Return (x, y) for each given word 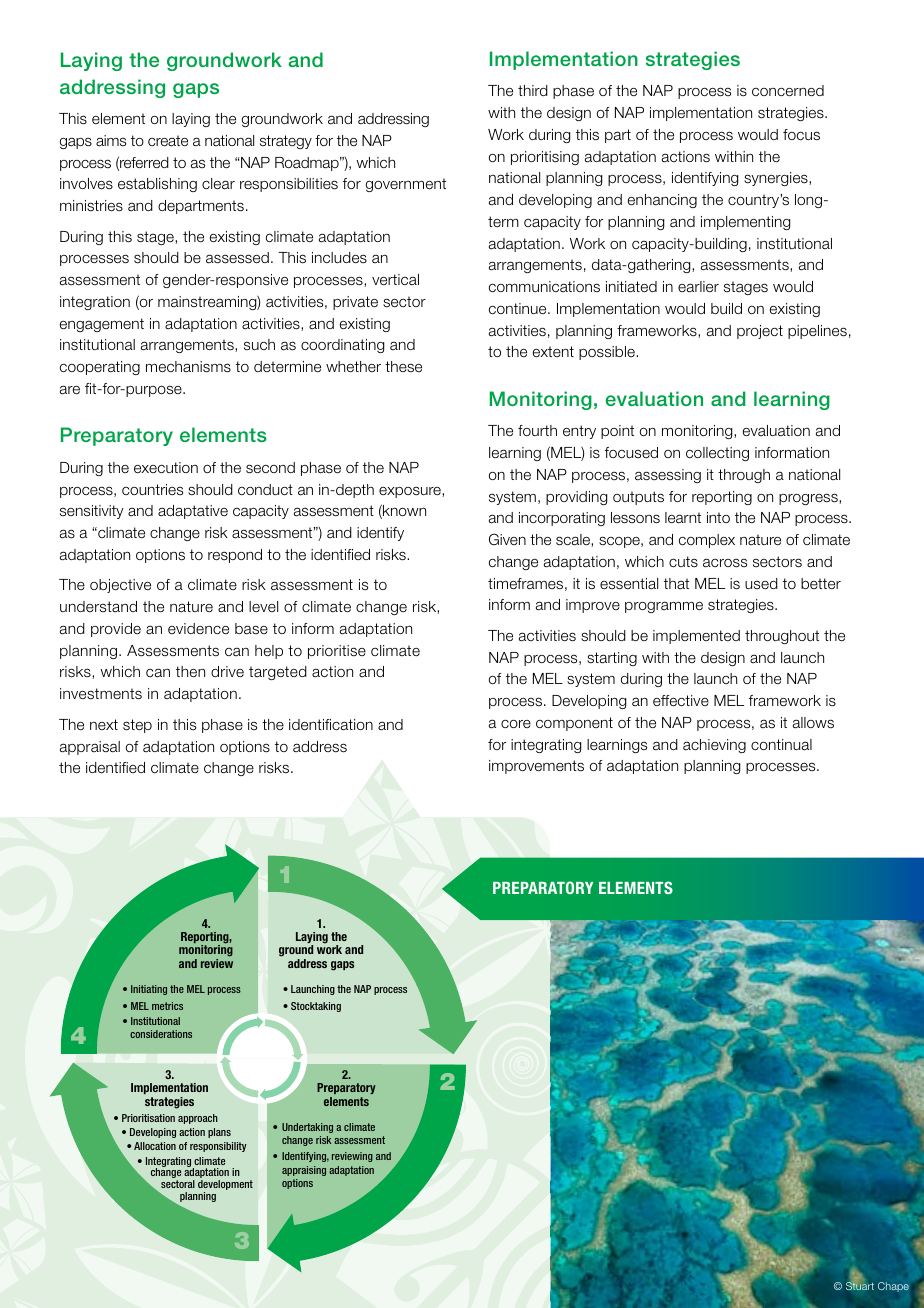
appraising (304, 1171)
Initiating (149, 990)
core (516, 723)
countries (152, 489)
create (168, 141)
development (225, 1186)
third (533, 90)
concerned (788, 91)
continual (781, 745)
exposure (411, 492)
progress (809, 499)
